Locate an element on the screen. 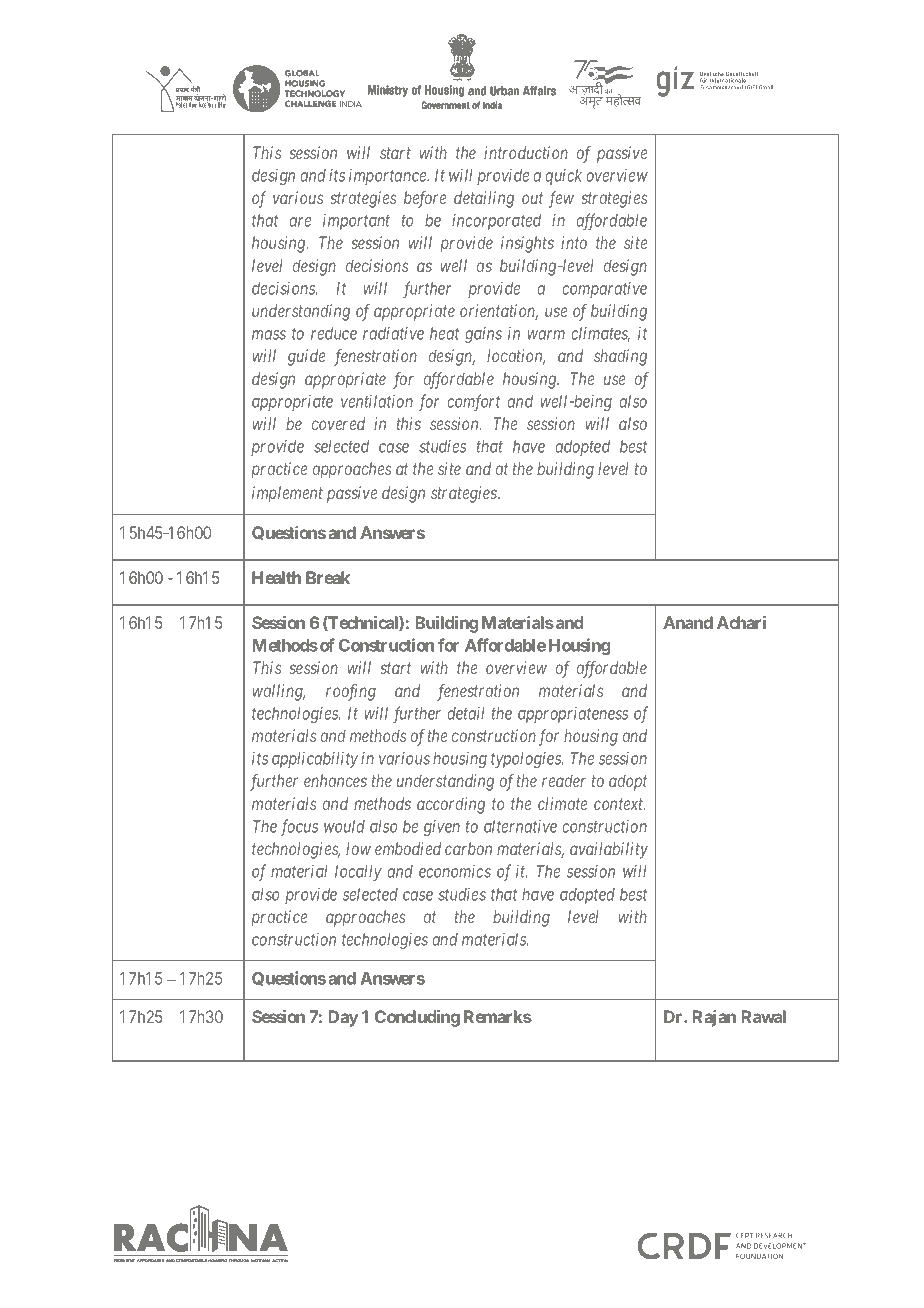  roofing is located at coordinates (351, 692).
